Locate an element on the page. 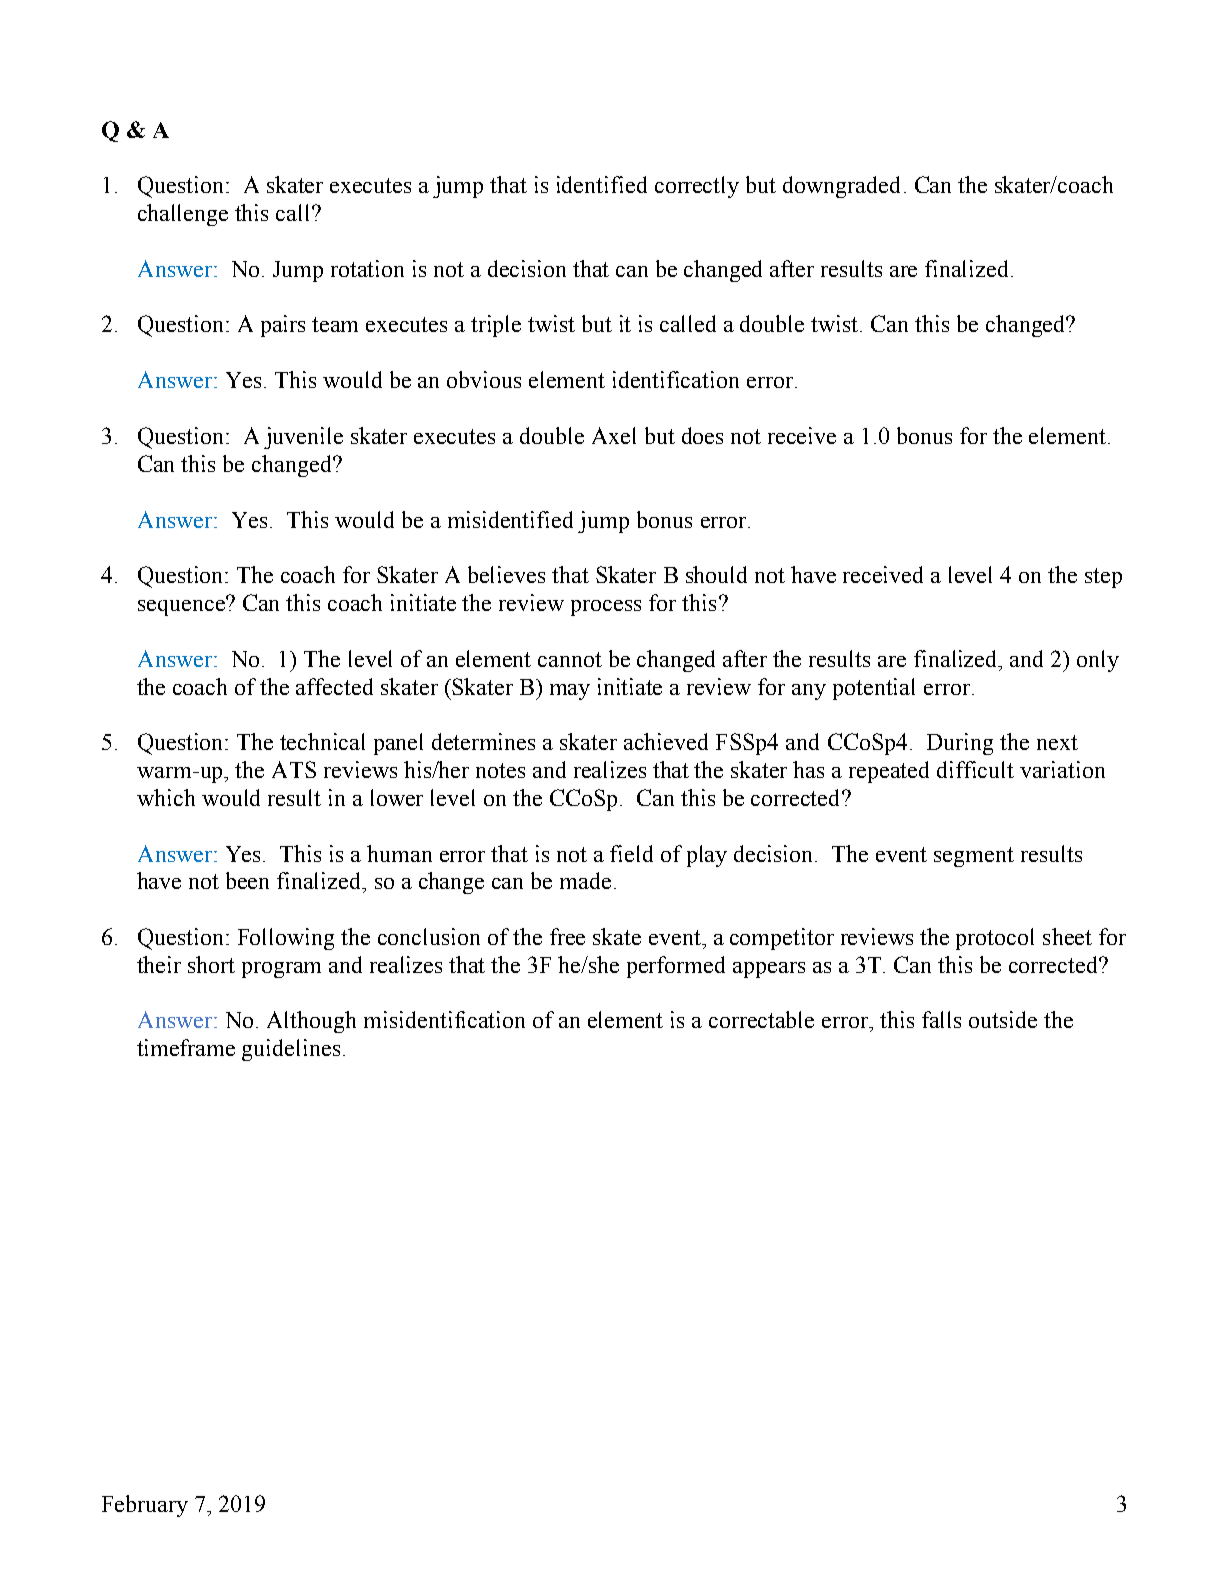 The height and width of the image is (1590, 1229). process is located at coordinates (606, 608).
